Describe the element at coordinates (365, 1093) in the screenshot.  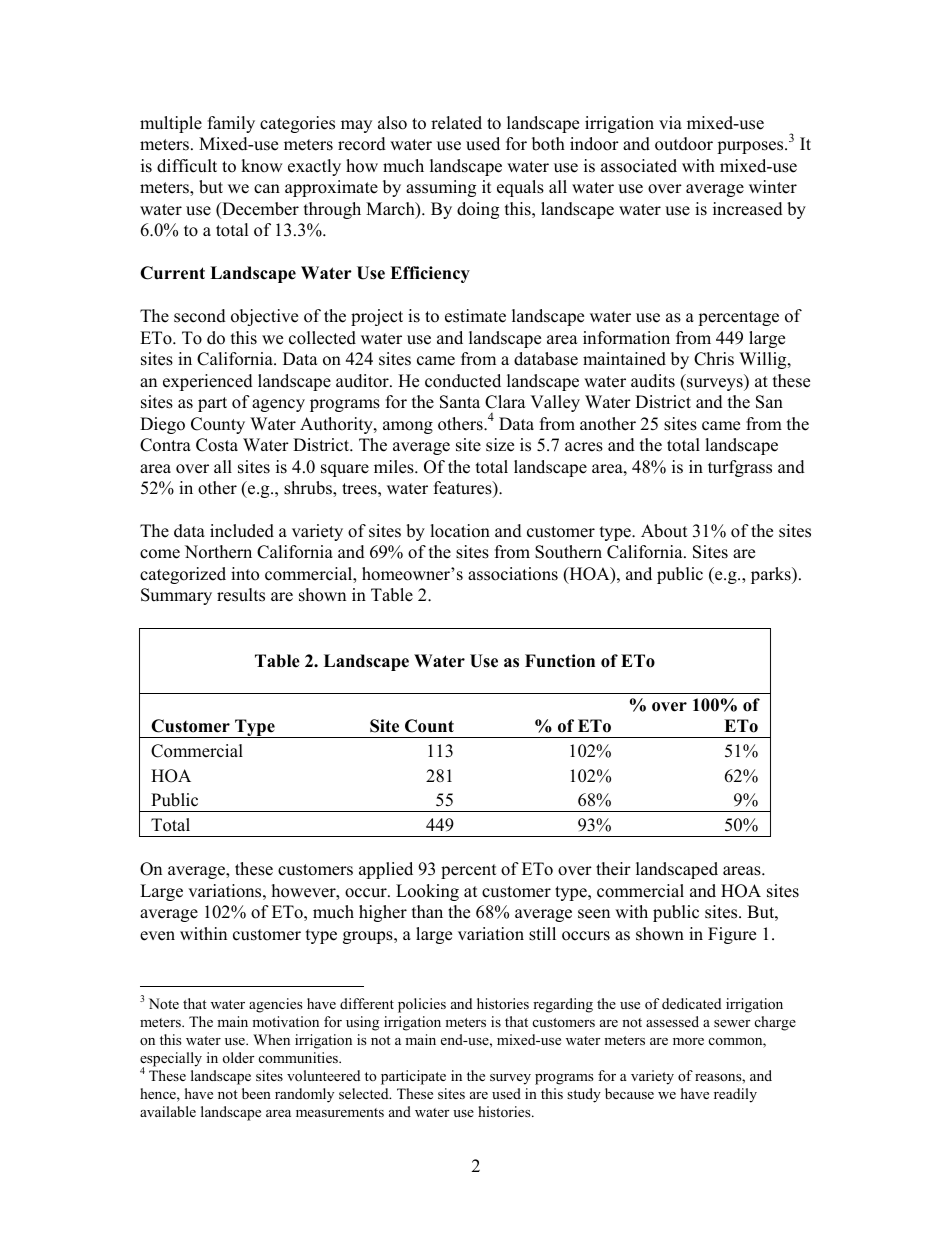
I see `selected` at that location.
